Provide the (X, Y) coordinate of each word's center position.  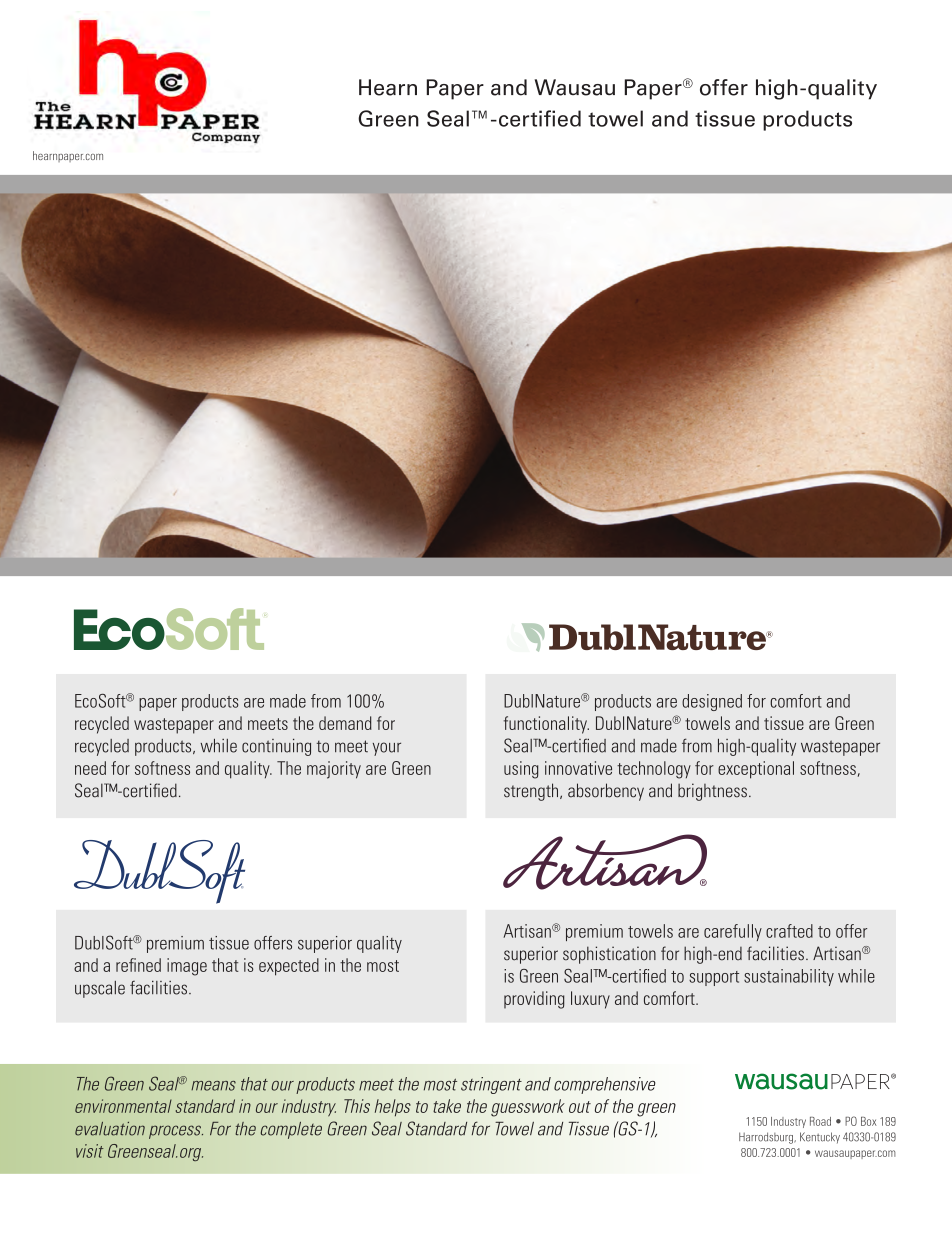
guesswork (528, 1108)
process (176, 1132)
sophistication (609, 955)
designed (712, 702)
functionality (546, 725)
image (187, 967)
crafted (789, 931)
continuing (276, 747)
